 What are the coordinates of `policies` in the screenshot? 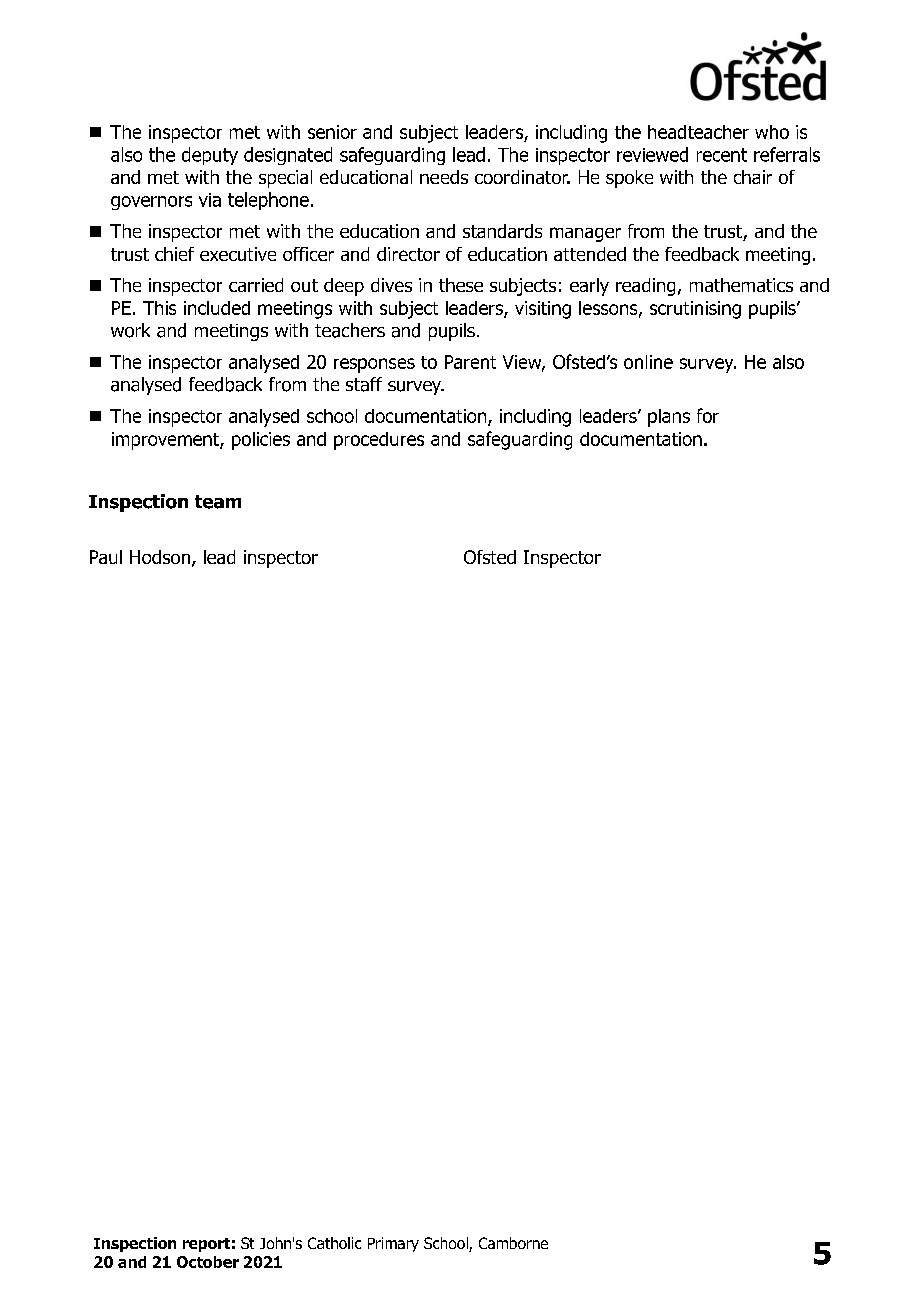 It's located at (261, 441).
